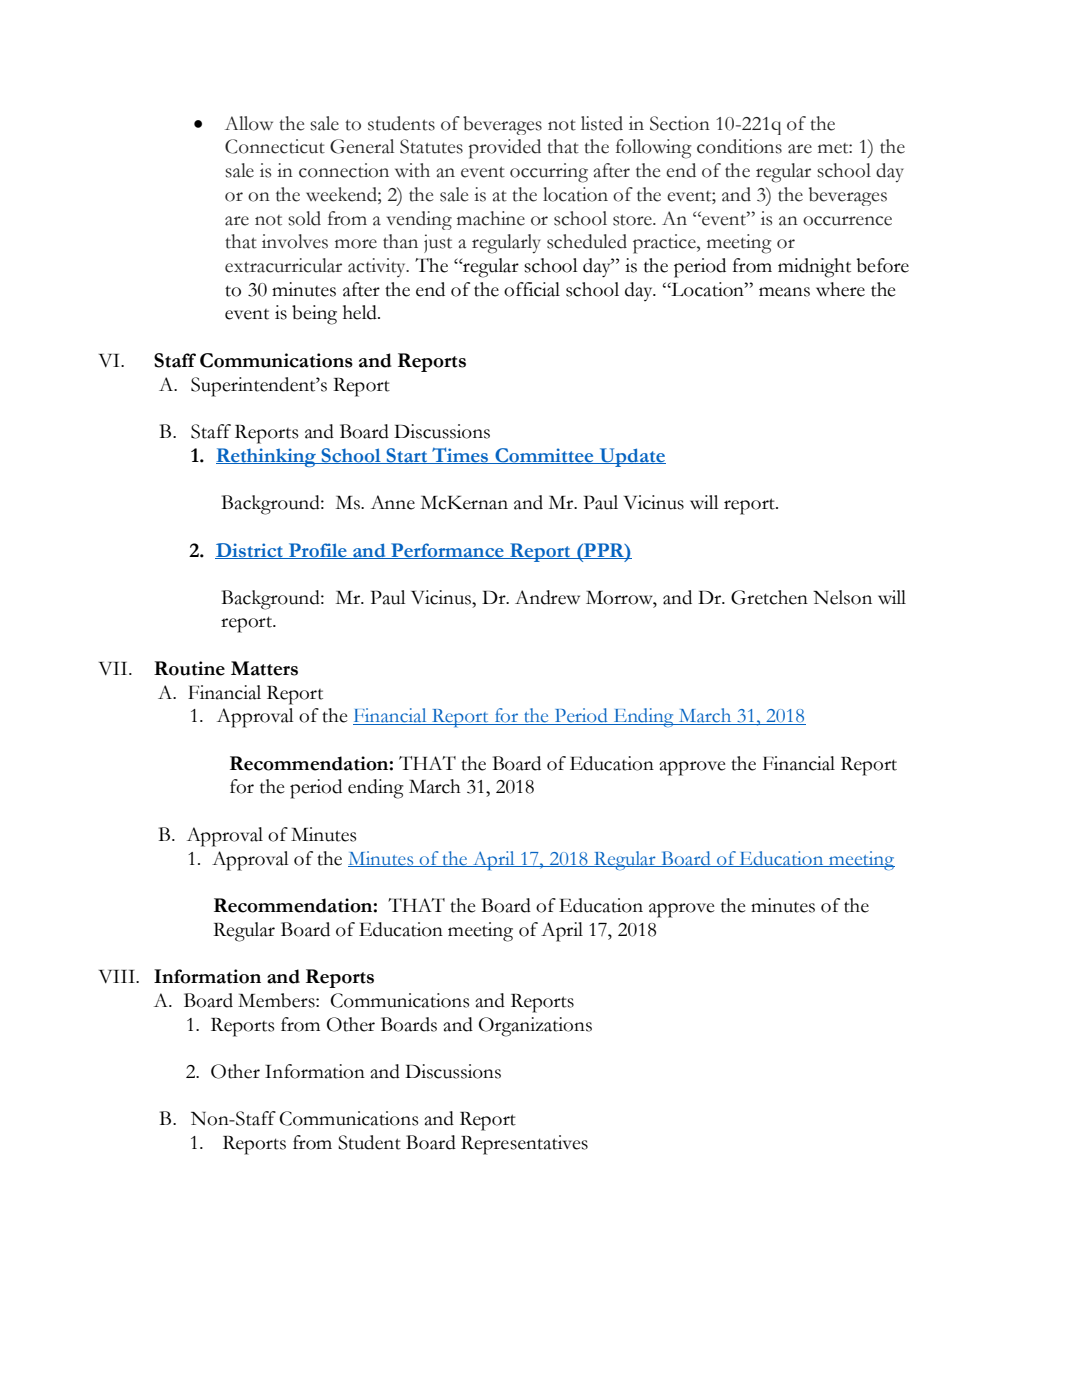 The height and width of the screenshot is (1390, 1074). What do you see at coordinates (504, 149) in the screenshot?
I see `provided` at bounding box center [504, 149].
